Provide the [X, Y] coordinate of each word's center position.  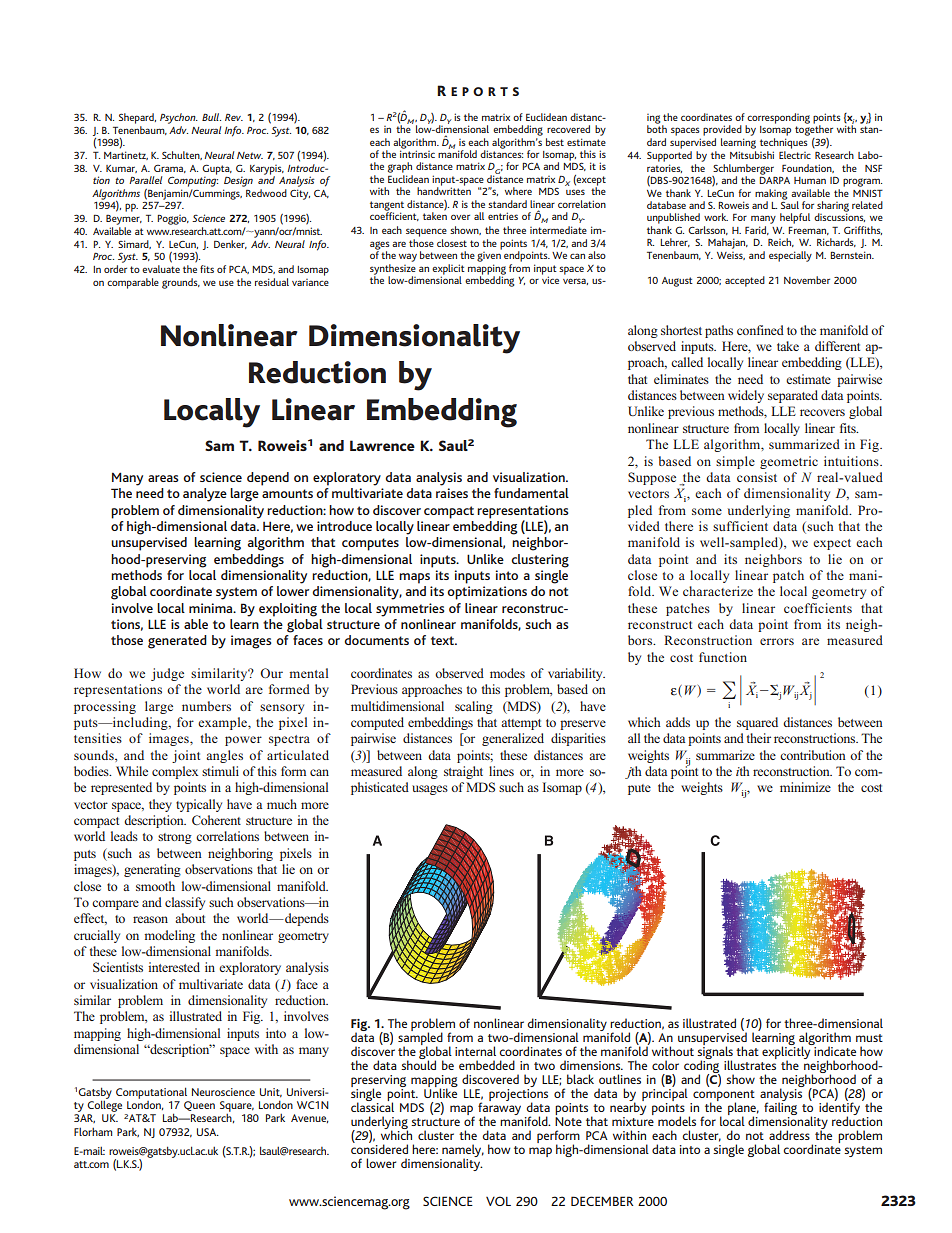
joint [186, 756]
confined [760, 330]
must [869, 1038]
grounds [181, 283]
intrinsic [417, 153]
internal [475, 1051]
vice [550, 279]
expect [832, 544]
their [759, 738]
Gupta [217, 170]
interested [174, 967]
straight [463, 772]
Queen [199, 1106]
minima [212, 608]
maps [414, 578]
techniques [784, 142]
